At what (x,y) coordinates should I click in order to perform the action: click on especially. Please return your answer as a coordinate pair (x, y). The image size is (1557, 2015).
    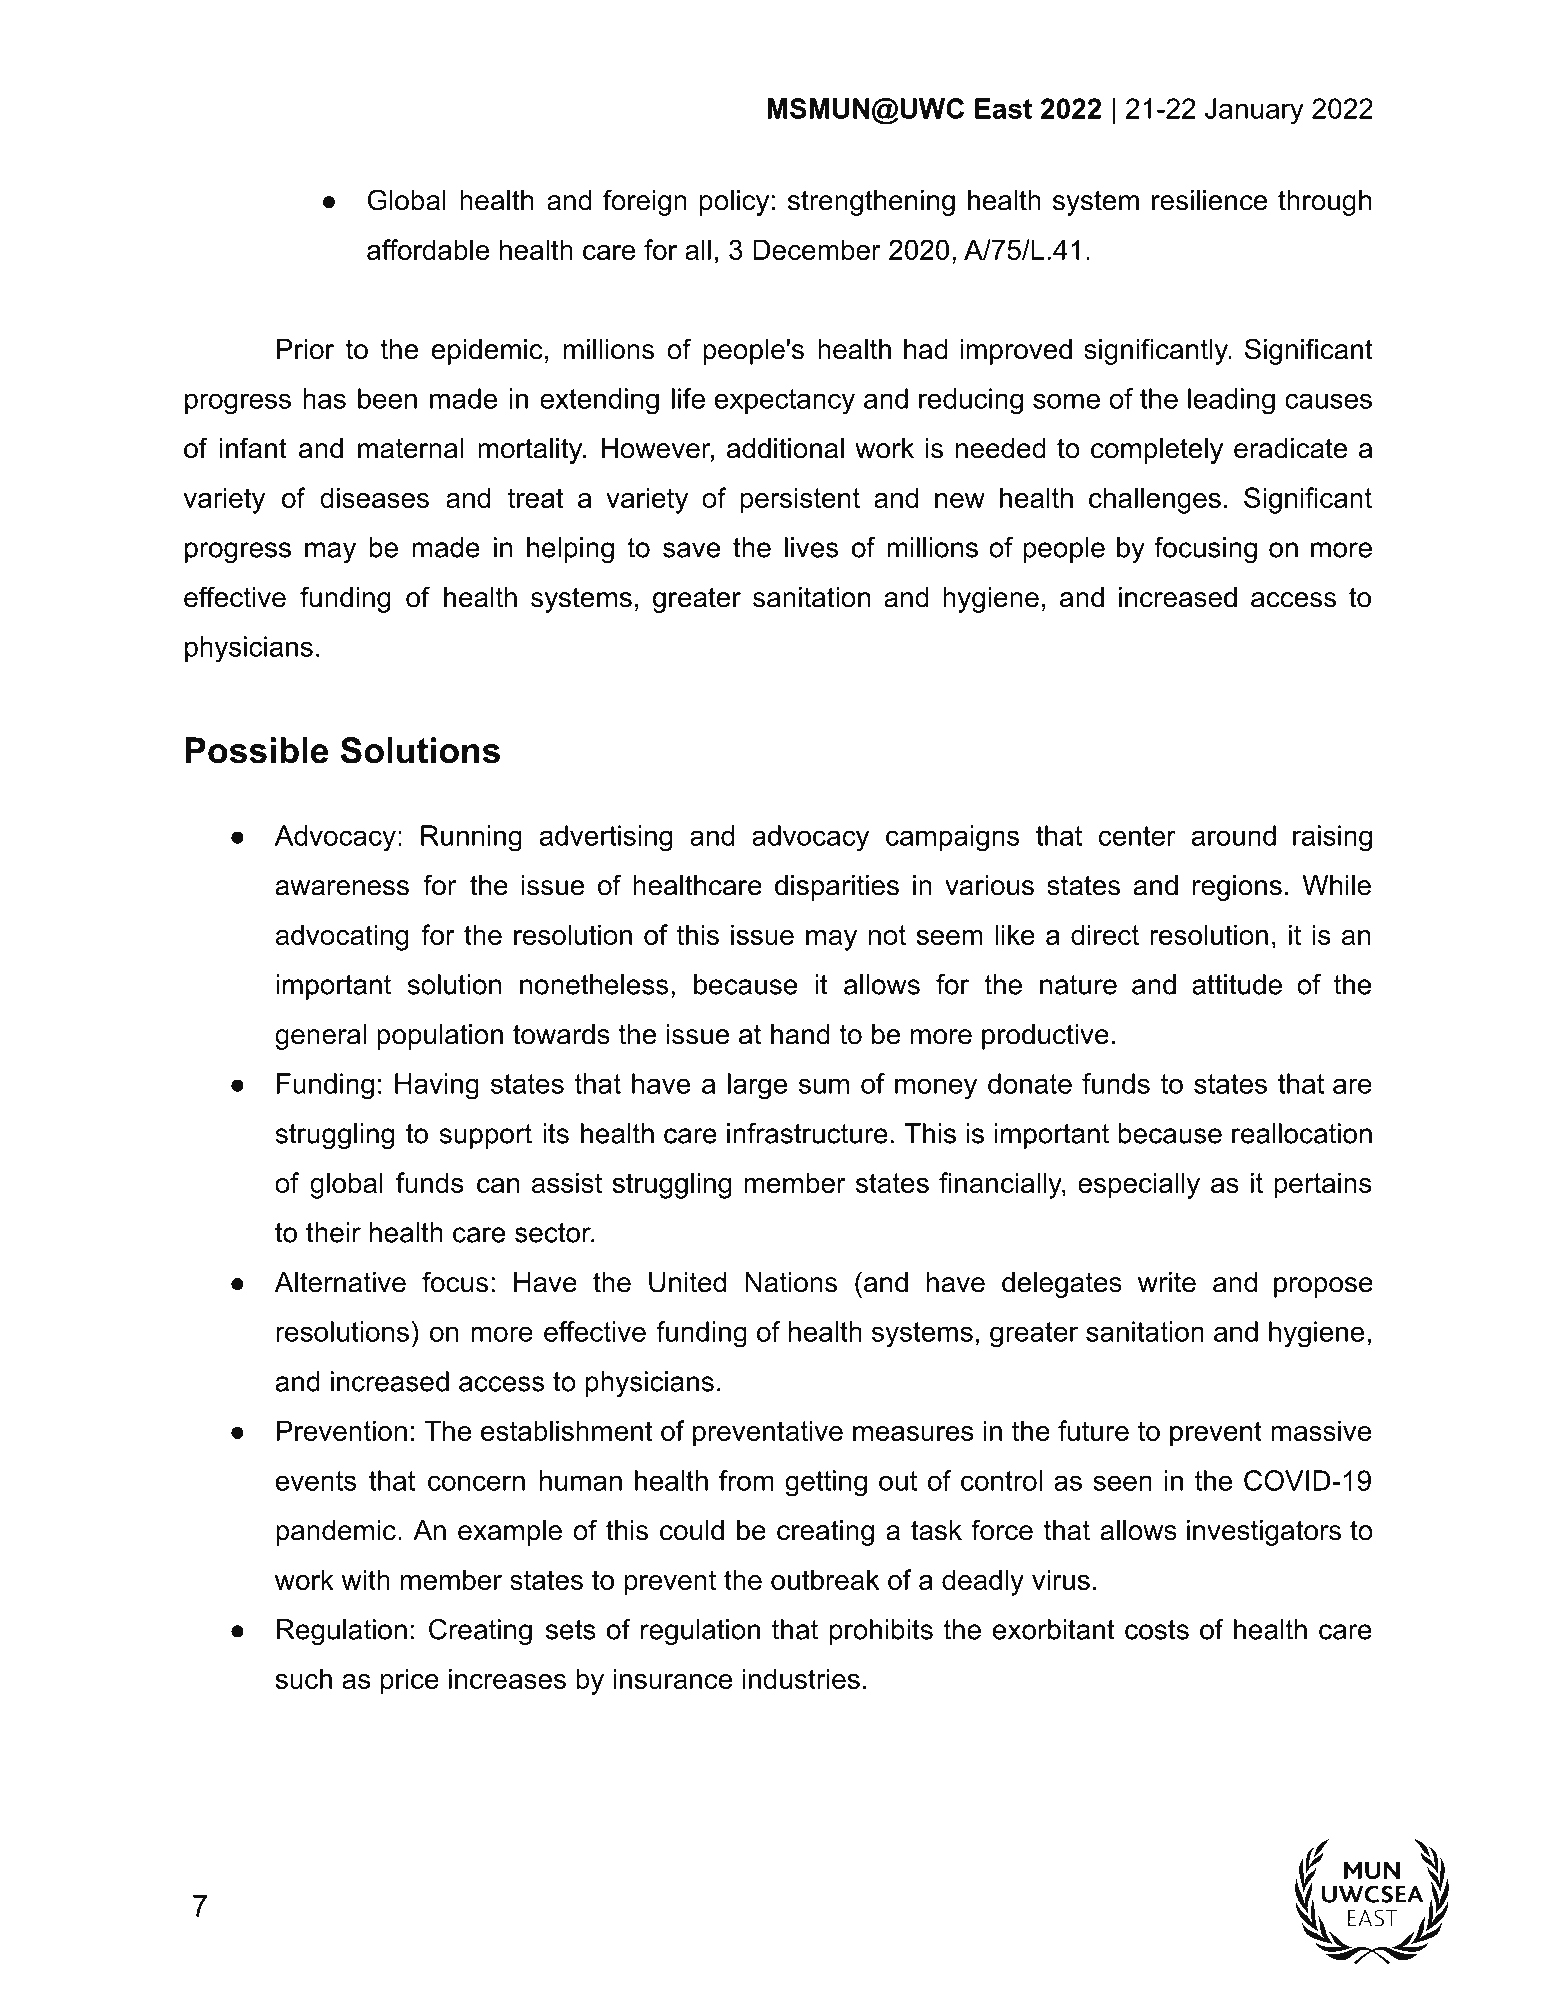
    Looking at the image, I should click on (1139, 1185).
